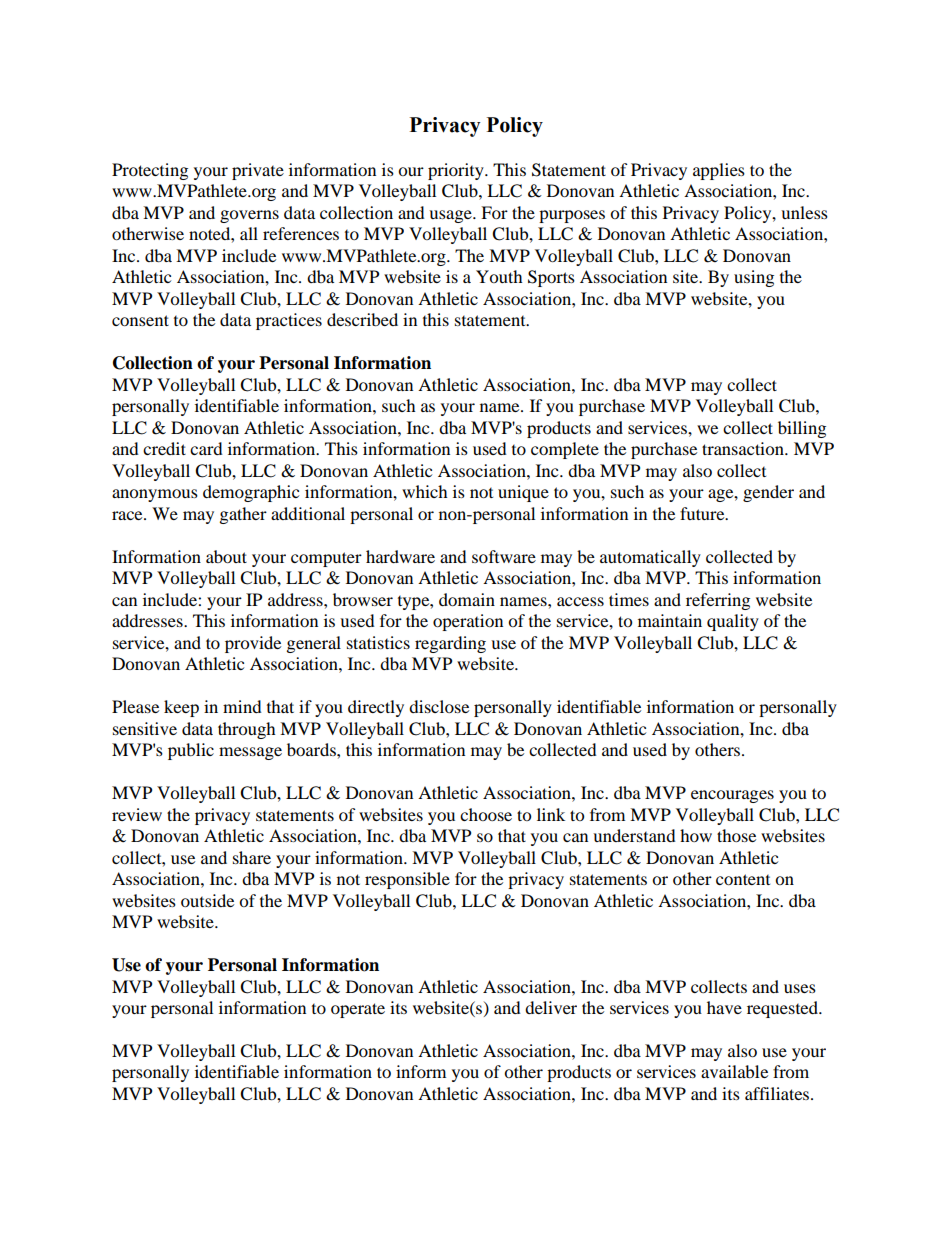 This image has width=952, height=1233. What do you see at coordinates (358, 1010) in the image?
I see `operate` at bounding box center [358, 1010].
